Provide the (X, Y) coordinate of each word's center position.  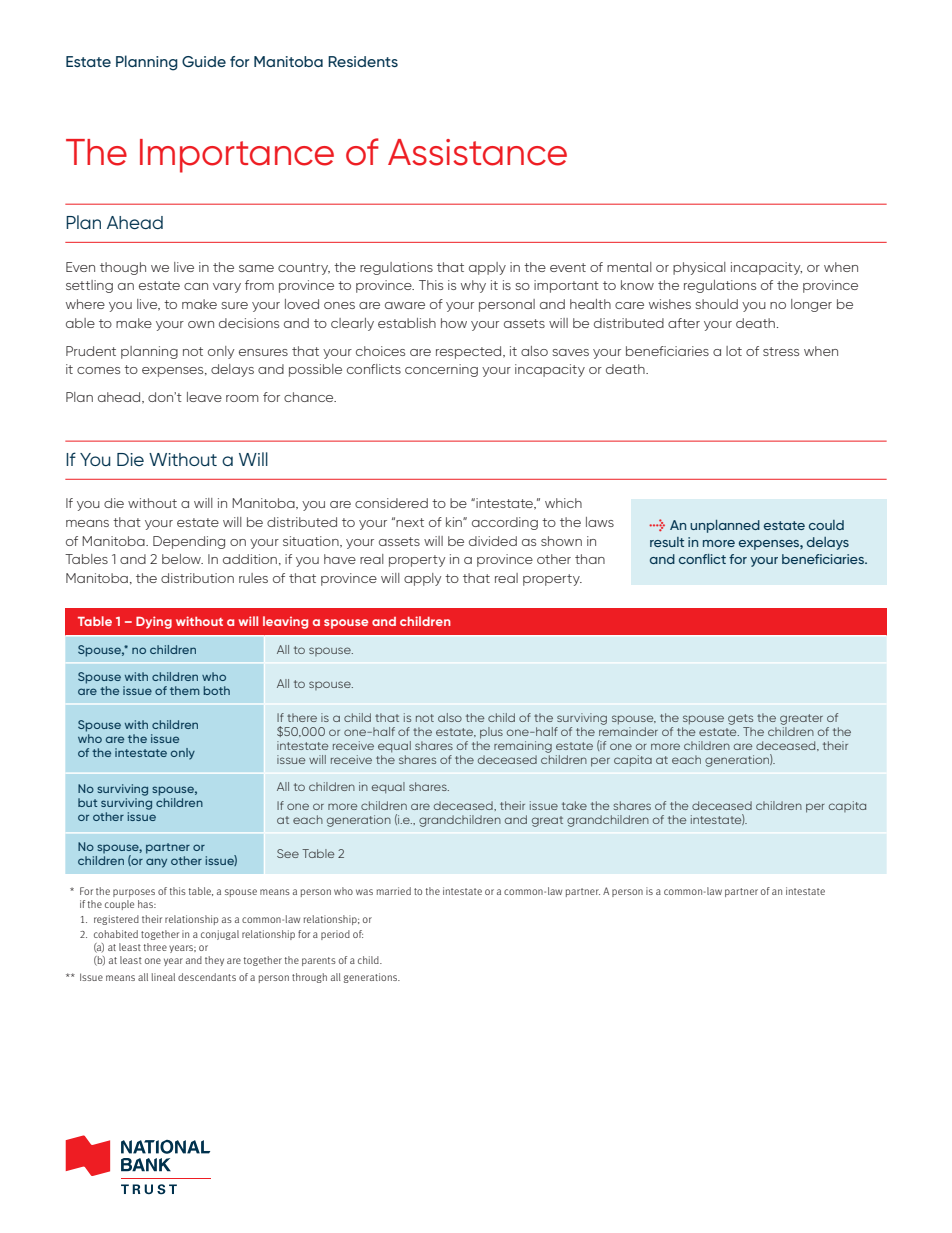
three (155, 947)
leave (204, 397)
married (394, 891)
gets (740, 719)
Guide (204, 61)
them (185, 690)
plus (491, 733)
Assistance (477, 152)
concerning (441, 370)
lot (734, 351)
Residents (363, 61)
